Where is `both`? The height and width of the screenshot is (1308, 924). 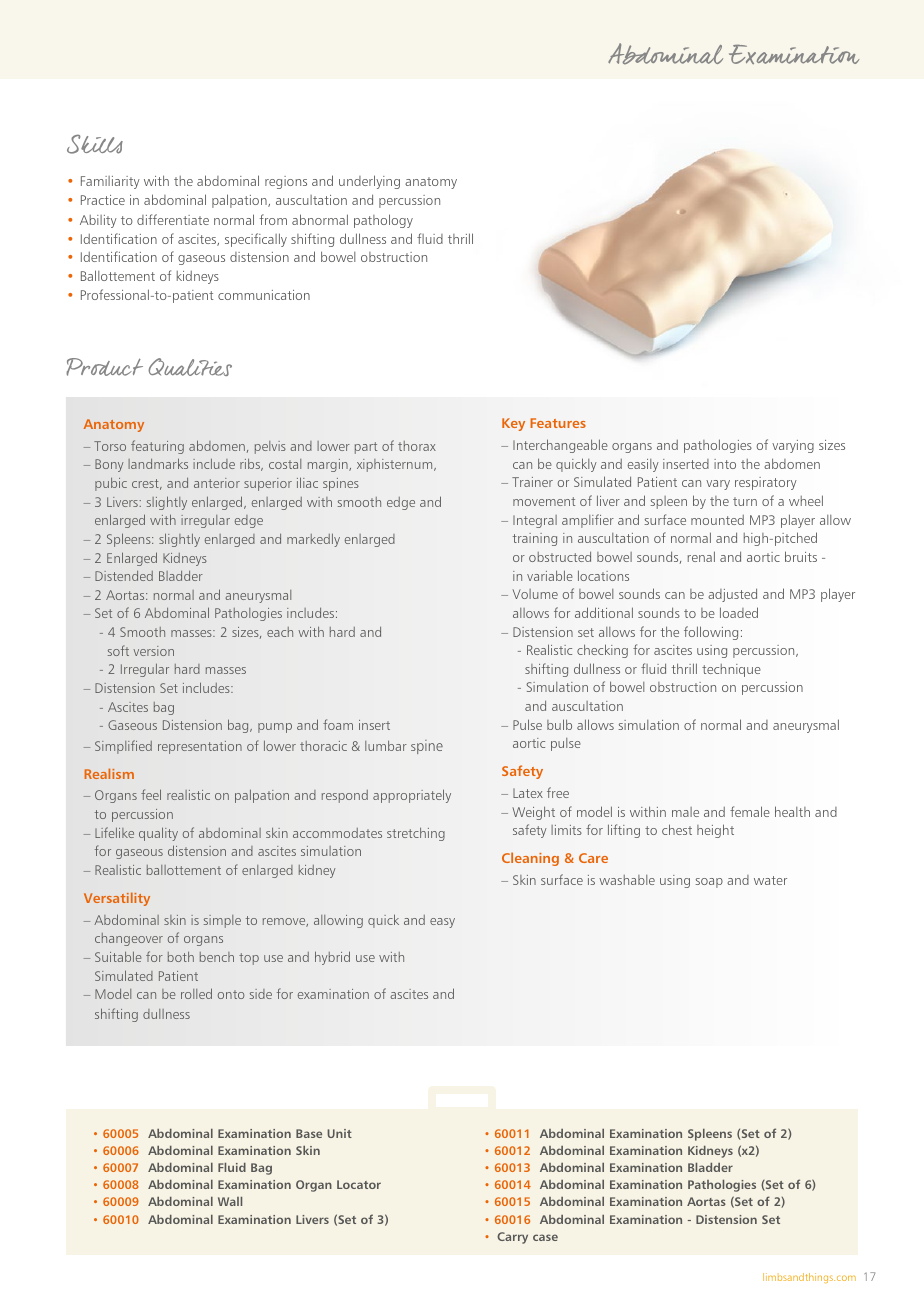 both is located at coordinates (181, 957).
